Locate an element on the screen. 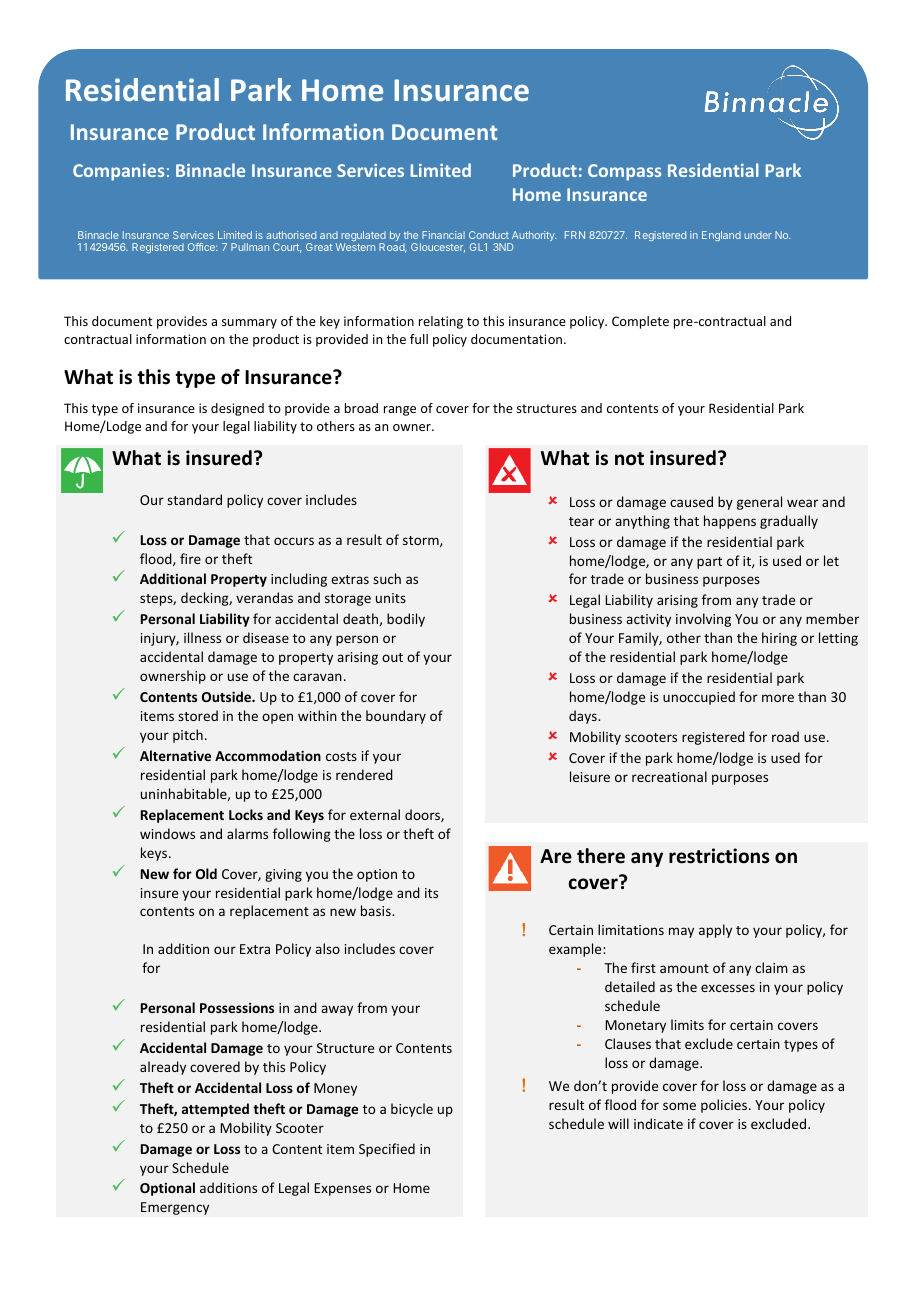 The width and height of the screenshot is (924, 1307). Pullman is located at coordinates (250, 247).
